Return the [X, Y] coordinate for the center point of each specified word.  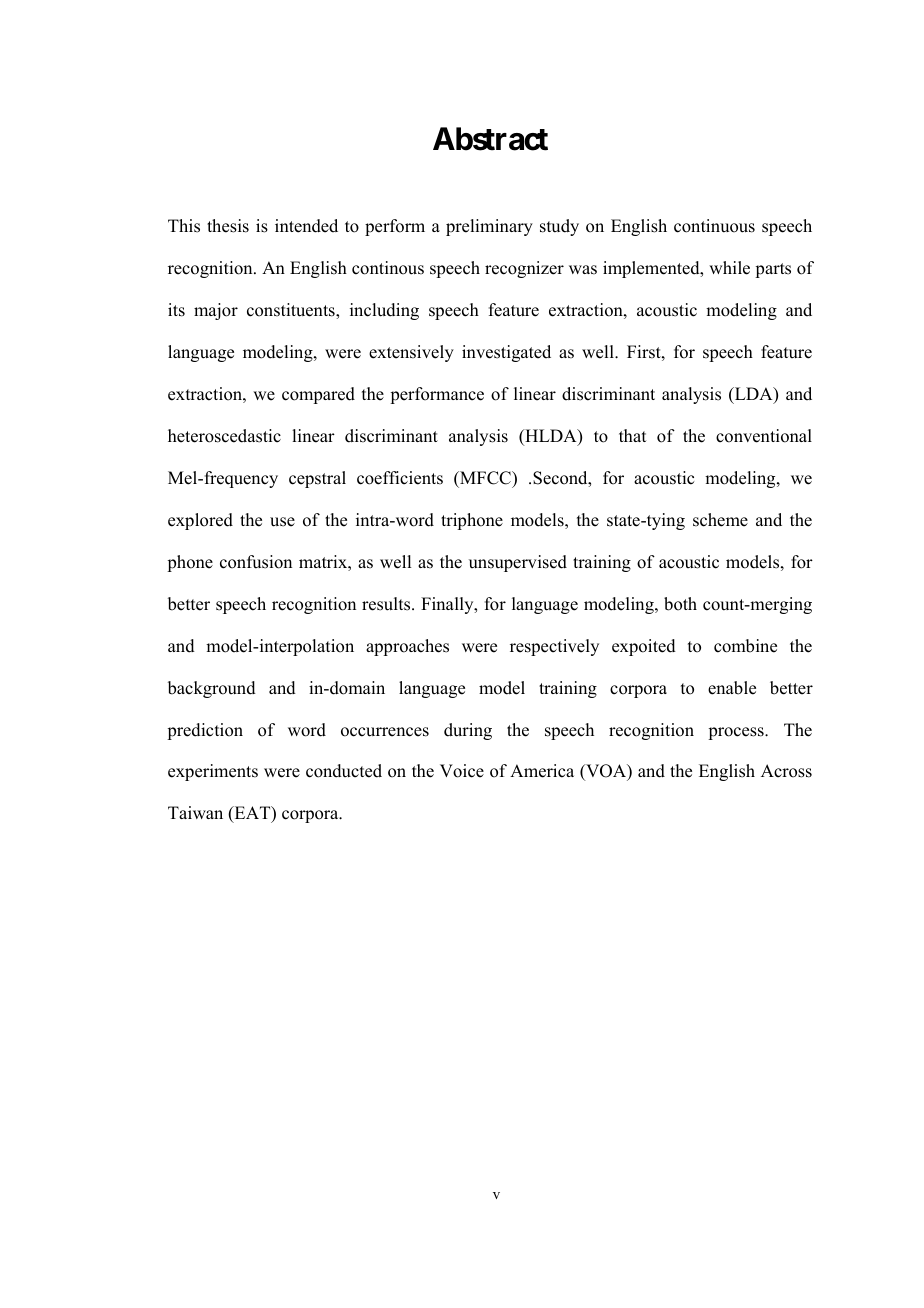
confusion [256, 562]
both [680, 604]
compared [318, 395]
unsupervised [518, 563]
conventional [764, 436]
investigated [506, 353]
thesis [228, 226]
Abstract [490, 139]
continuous [714, 226]
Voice [462, 771]
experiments [213, 772]
